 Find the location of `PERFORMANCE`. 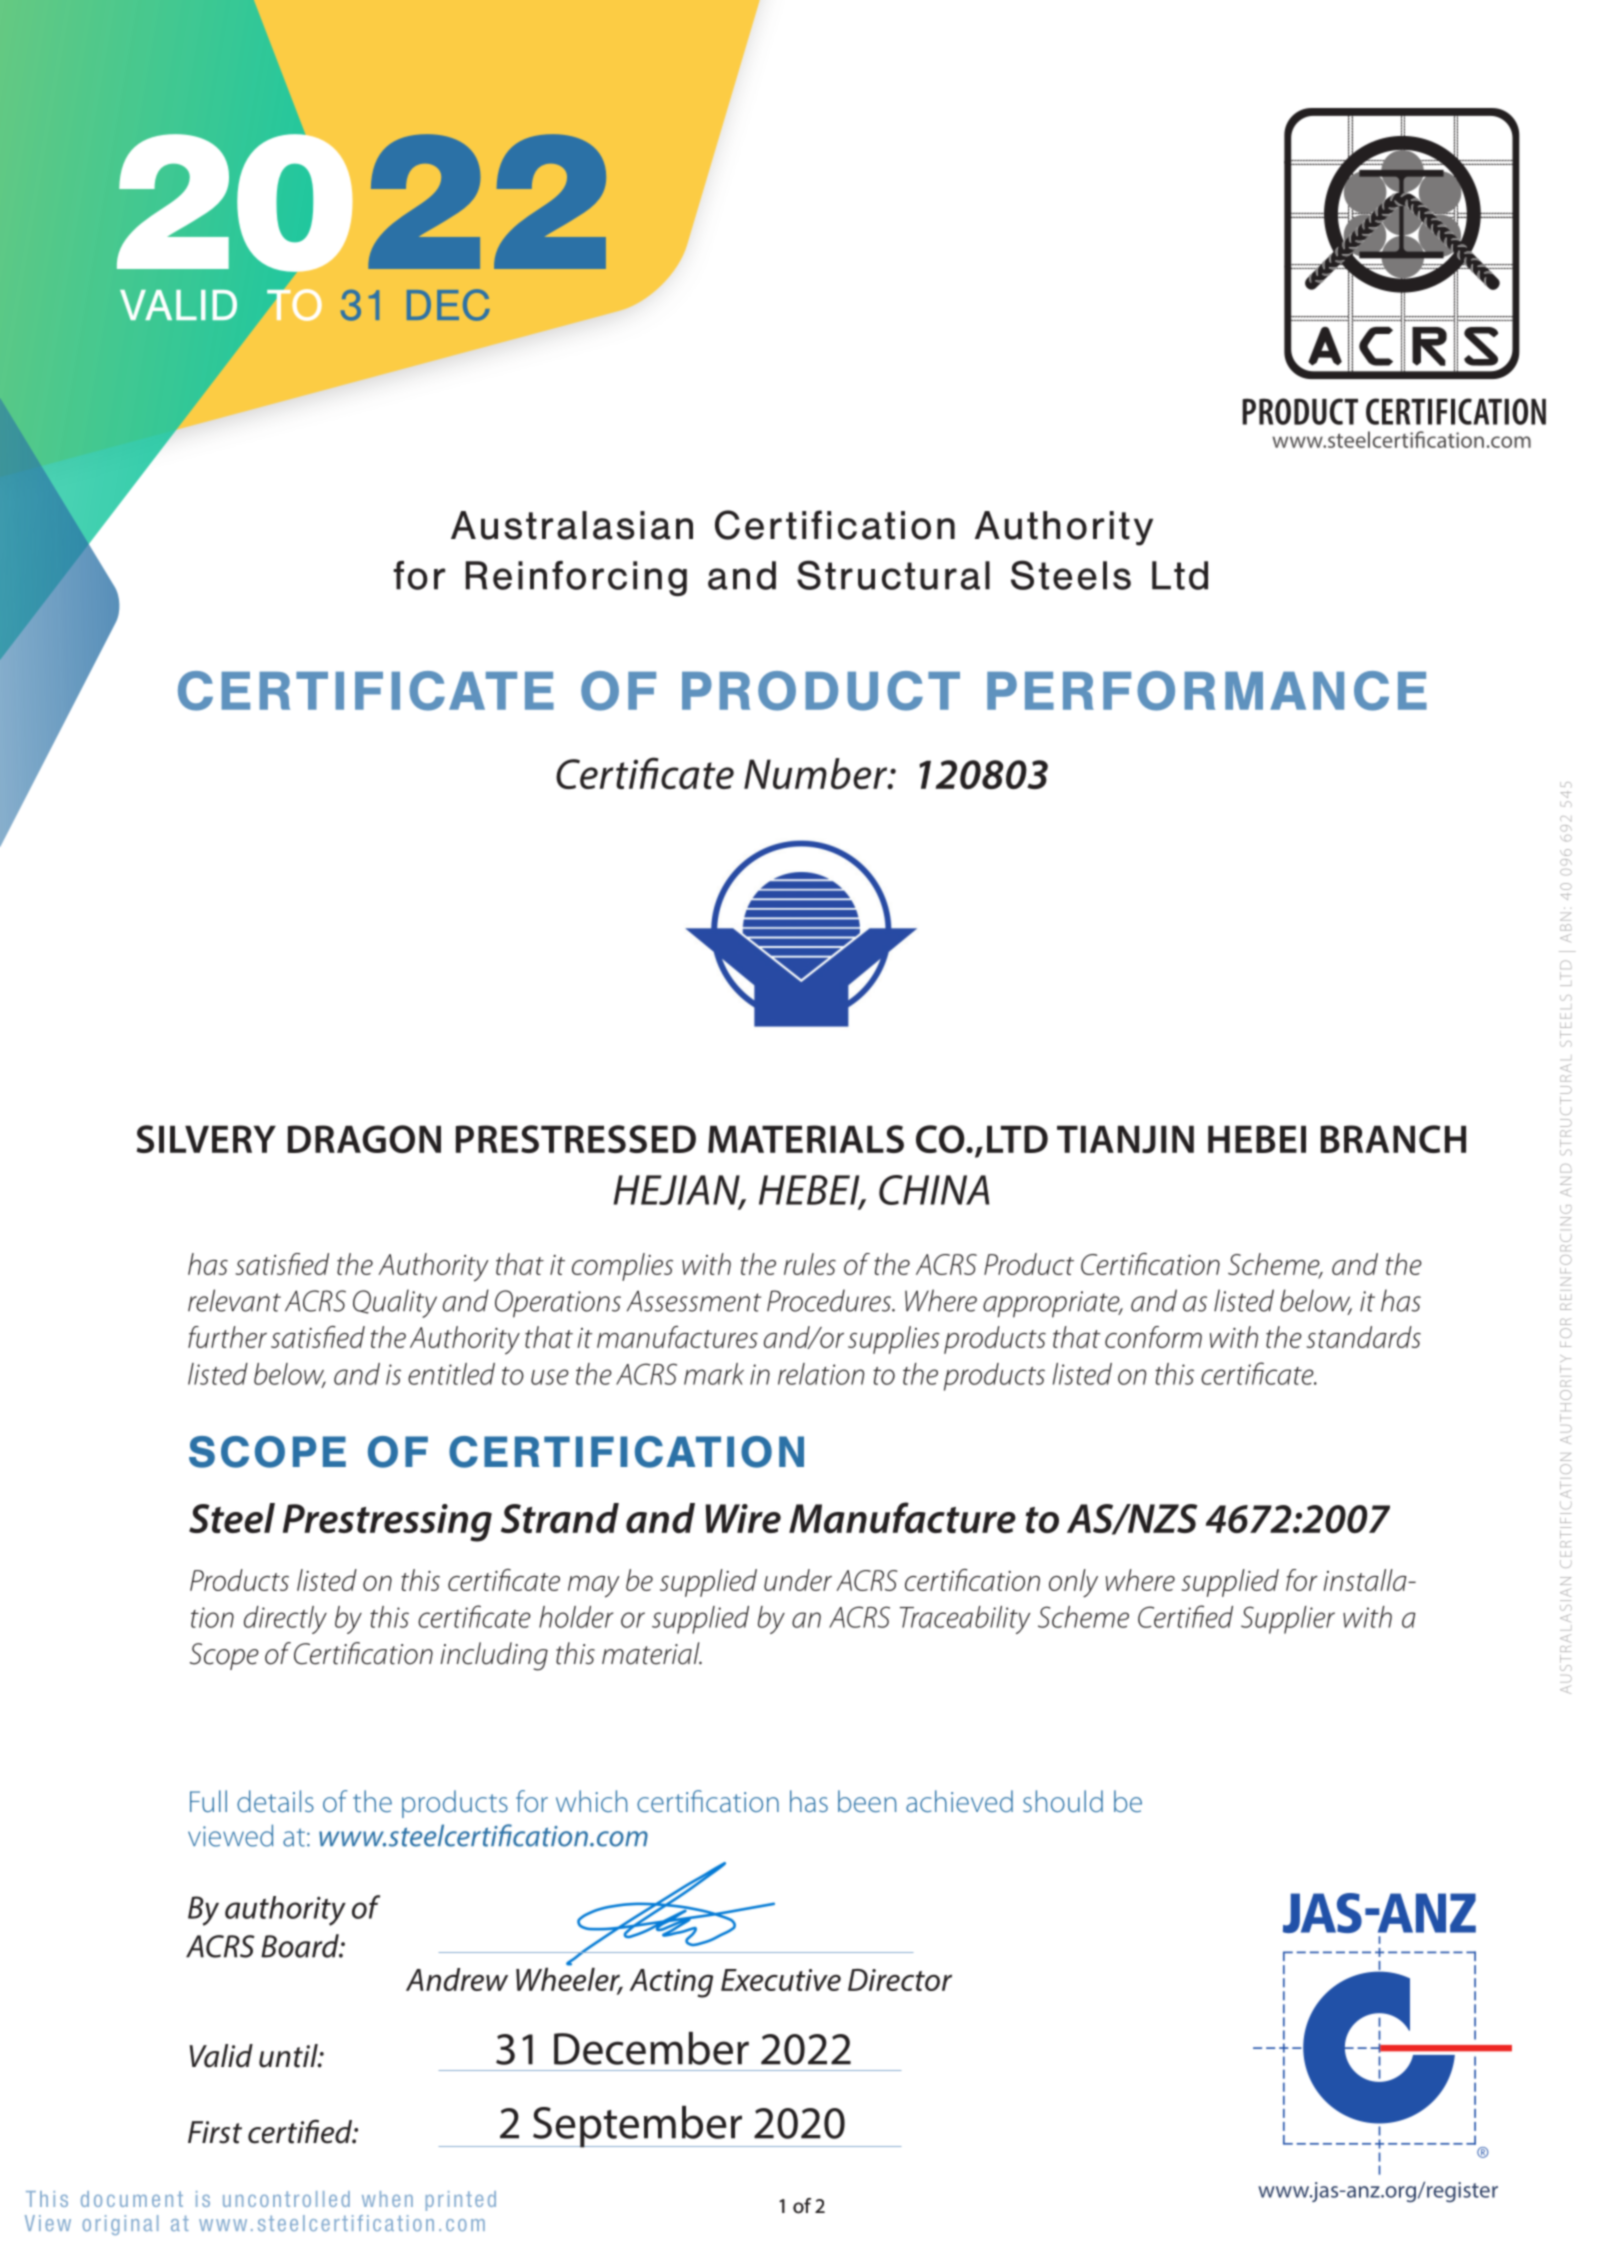

PERFORMANCE is located at coordinates (1207, 691).
